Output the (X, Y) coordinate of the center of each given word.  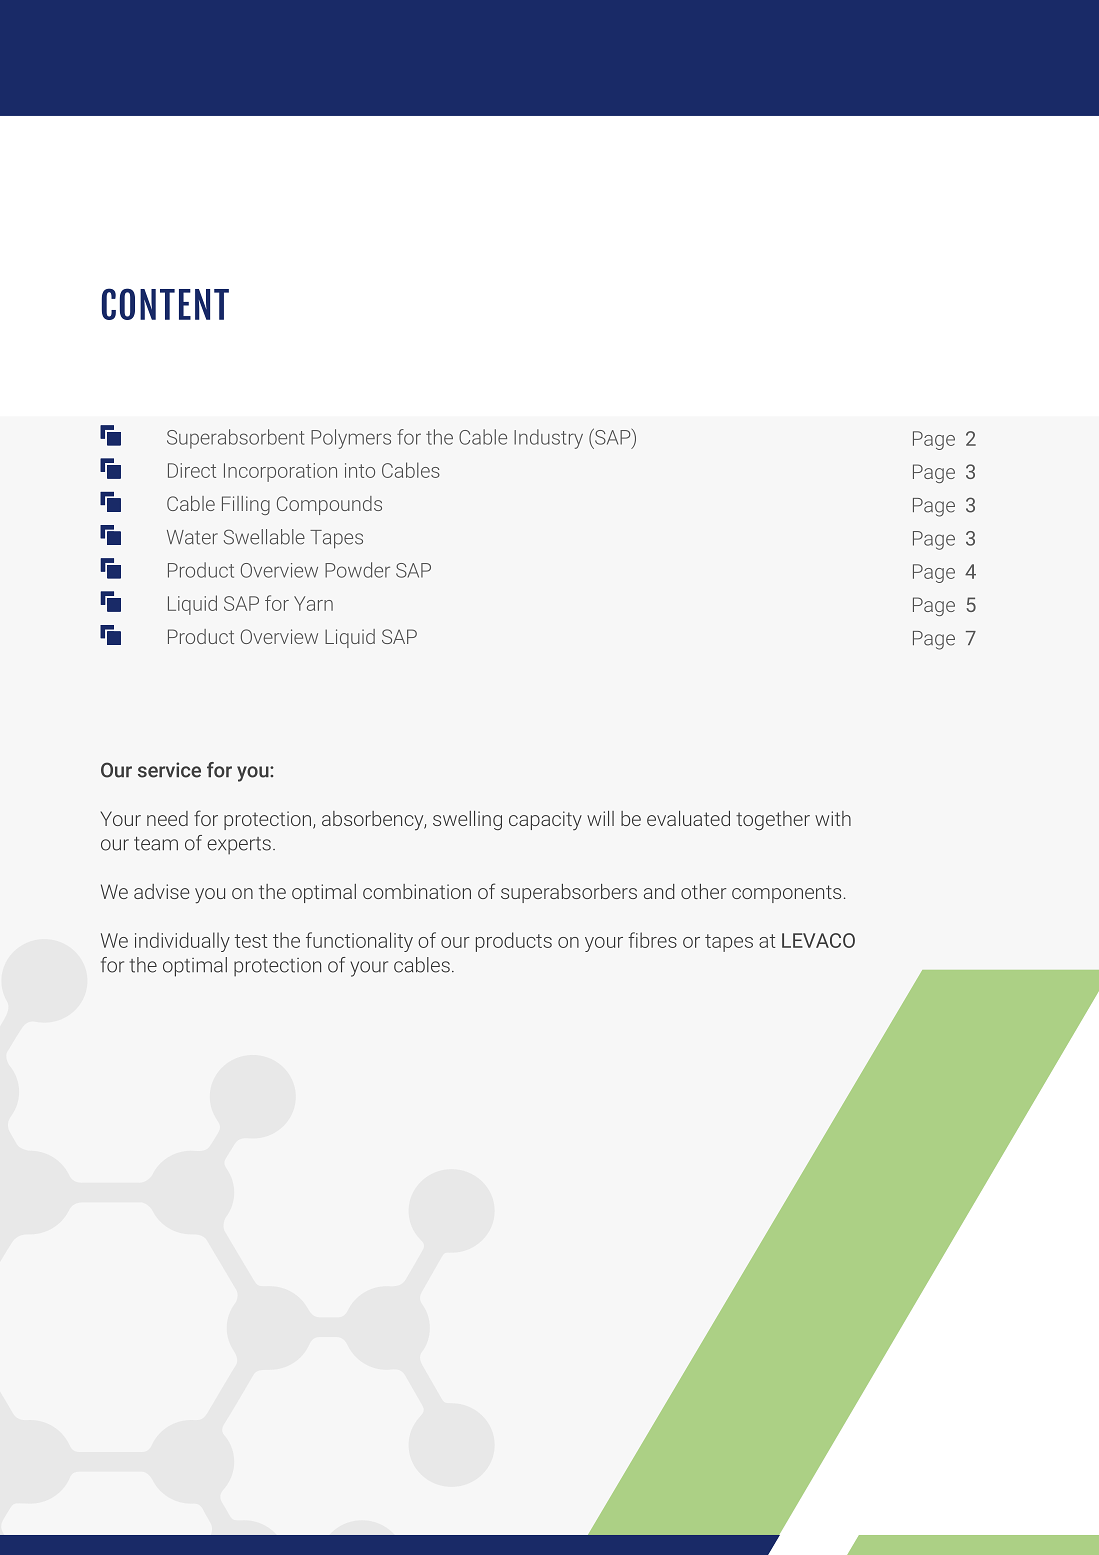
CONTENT (165, 304)
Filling (246, 505)
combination (417, 891)
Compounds (329, 505)
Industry (548, 439)
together (773, 820)
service (169, 770)
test (251, 941)
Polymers (351, 439)
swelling (467, 820)
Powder (357, 570)
